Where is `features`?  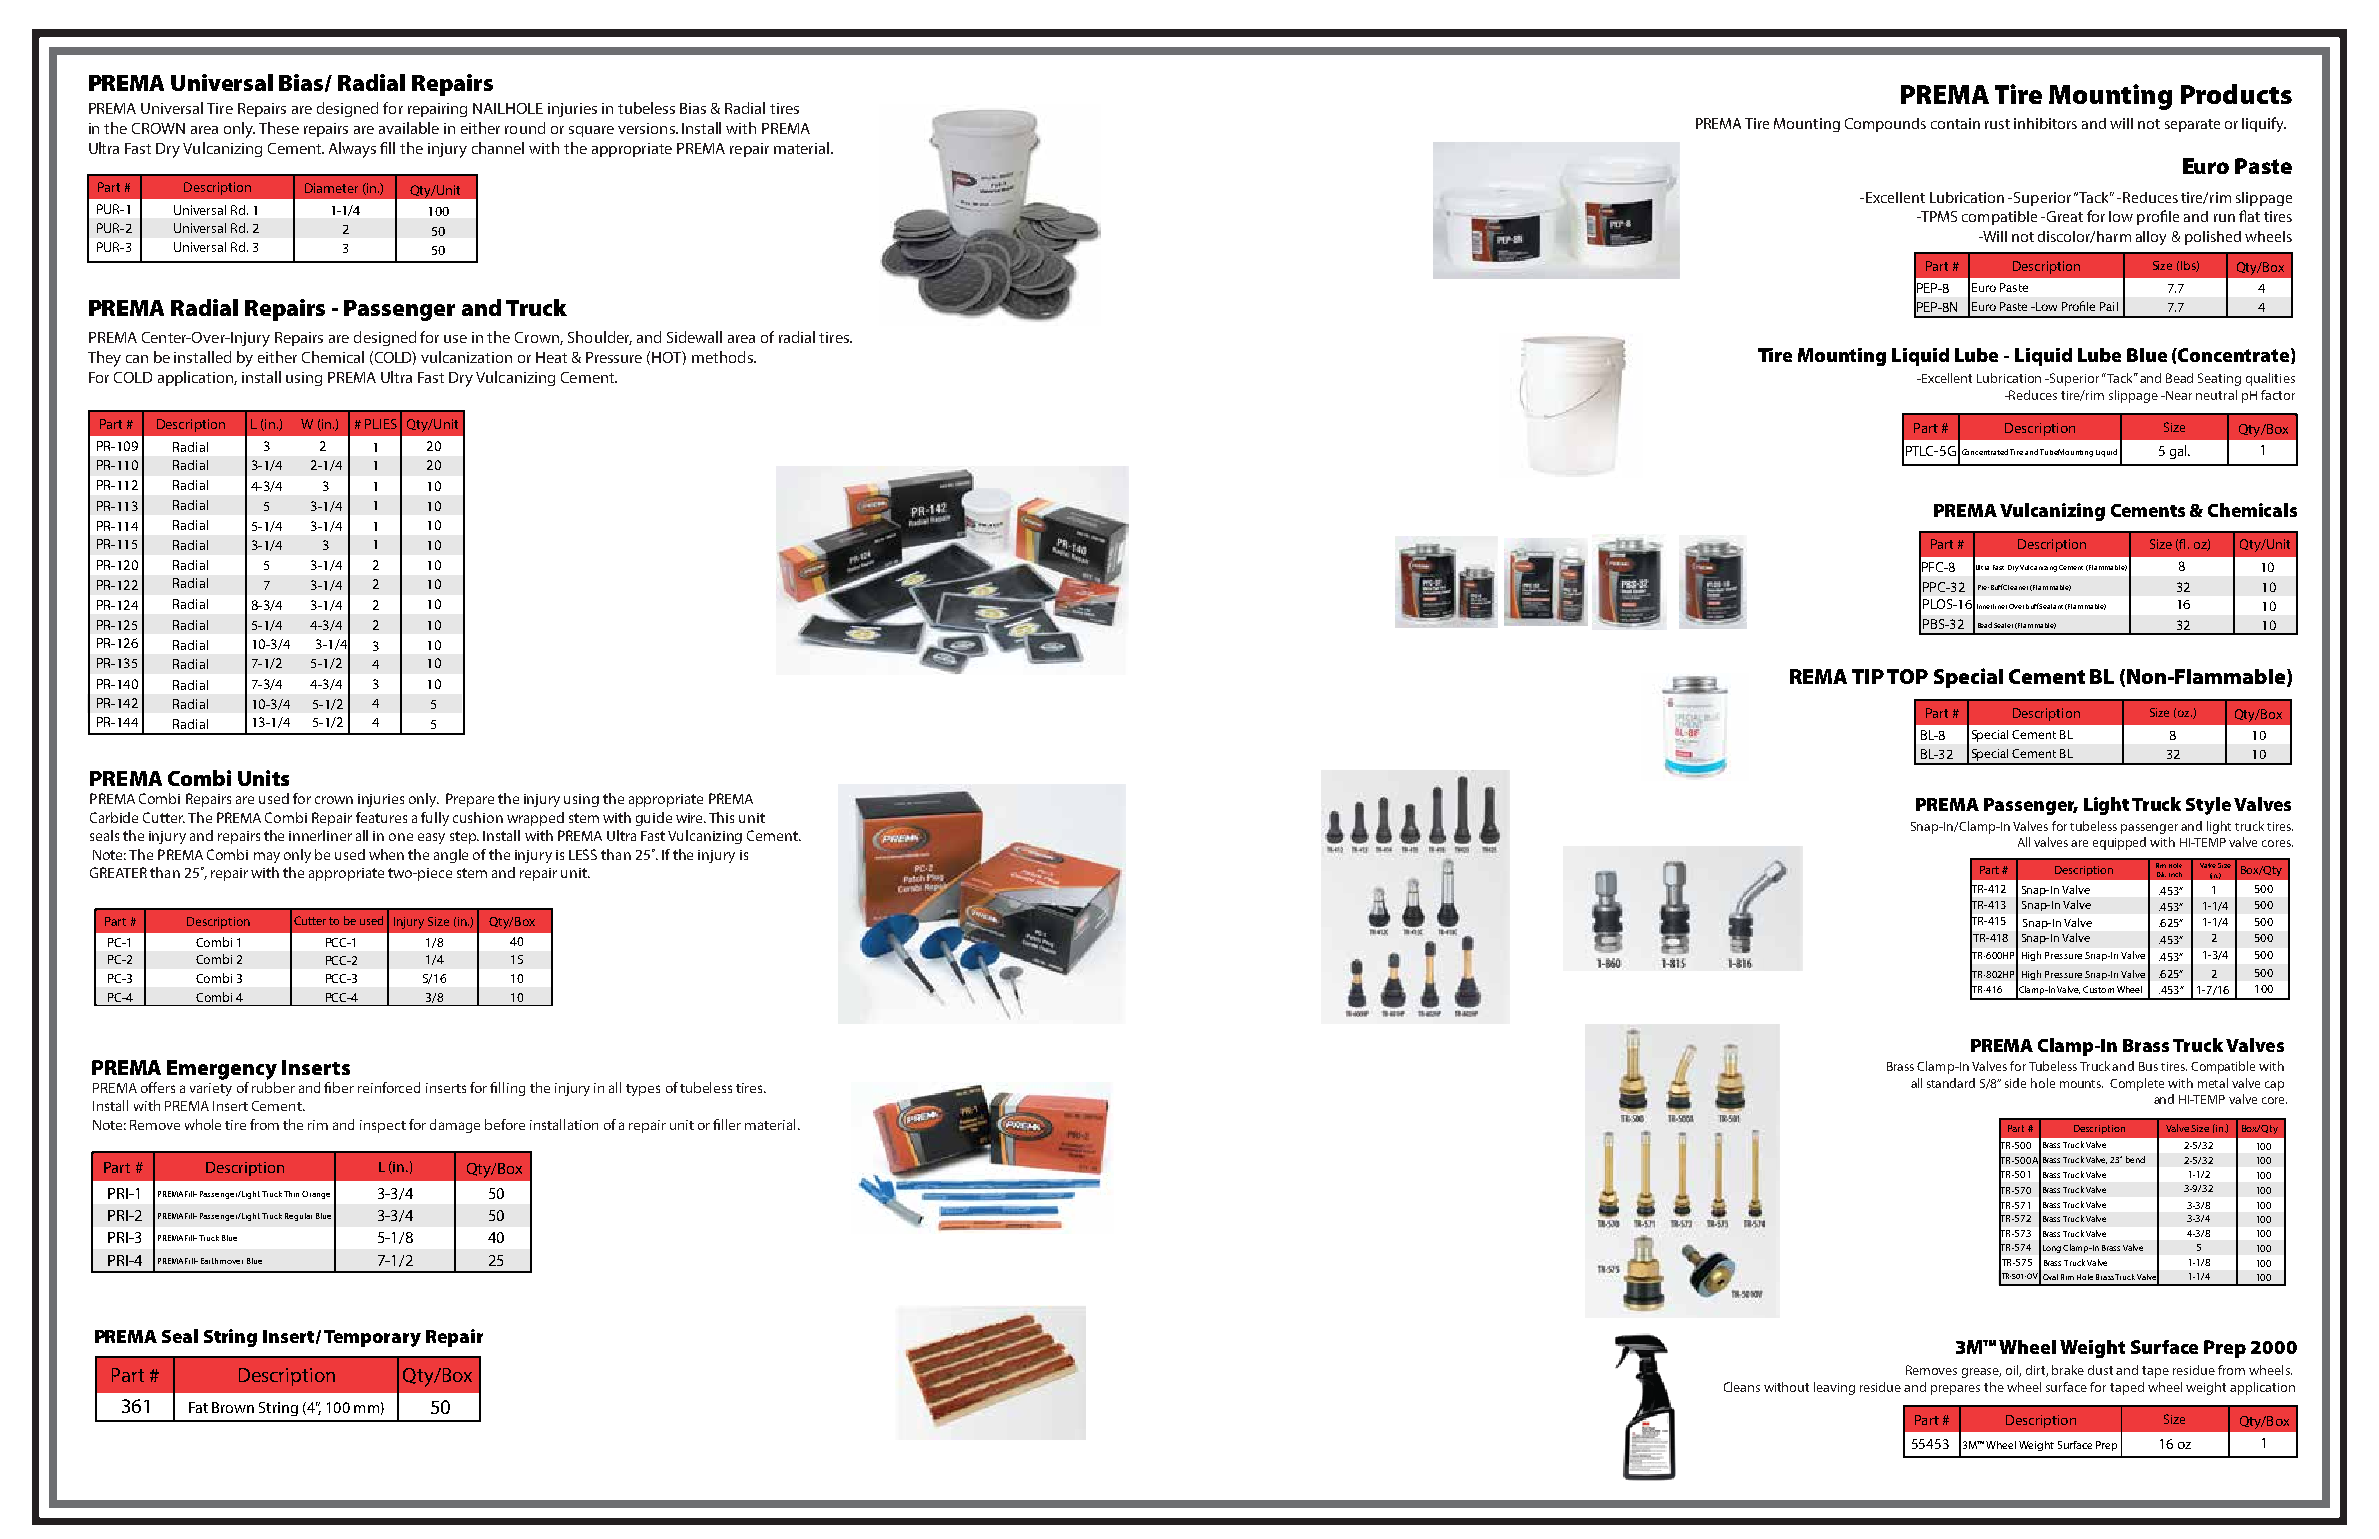 features is located at coordinates (381, 817).
